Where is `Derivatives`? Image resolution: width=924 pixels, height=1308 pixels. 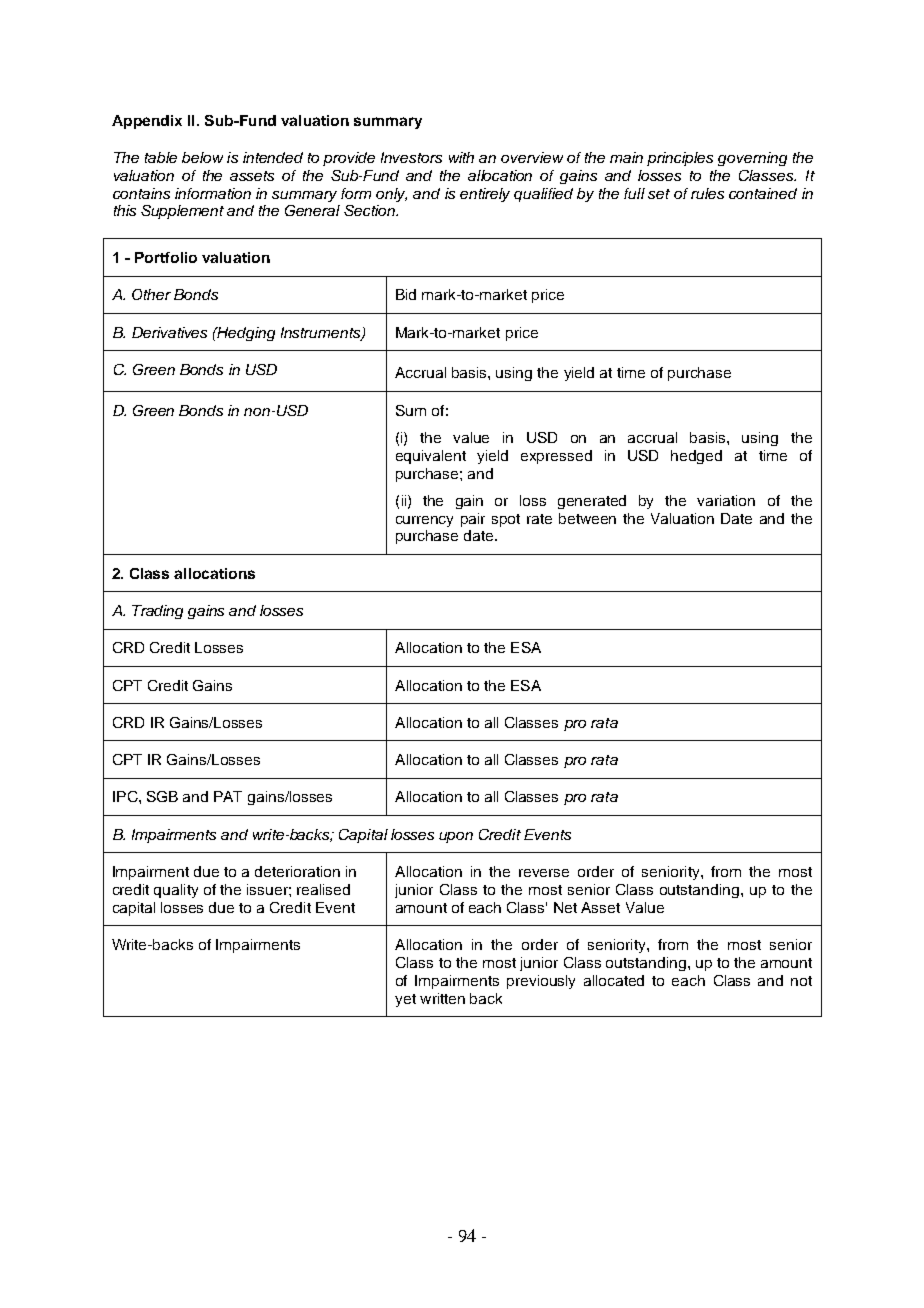 Derivatives is located at coordinates (169, 332).
